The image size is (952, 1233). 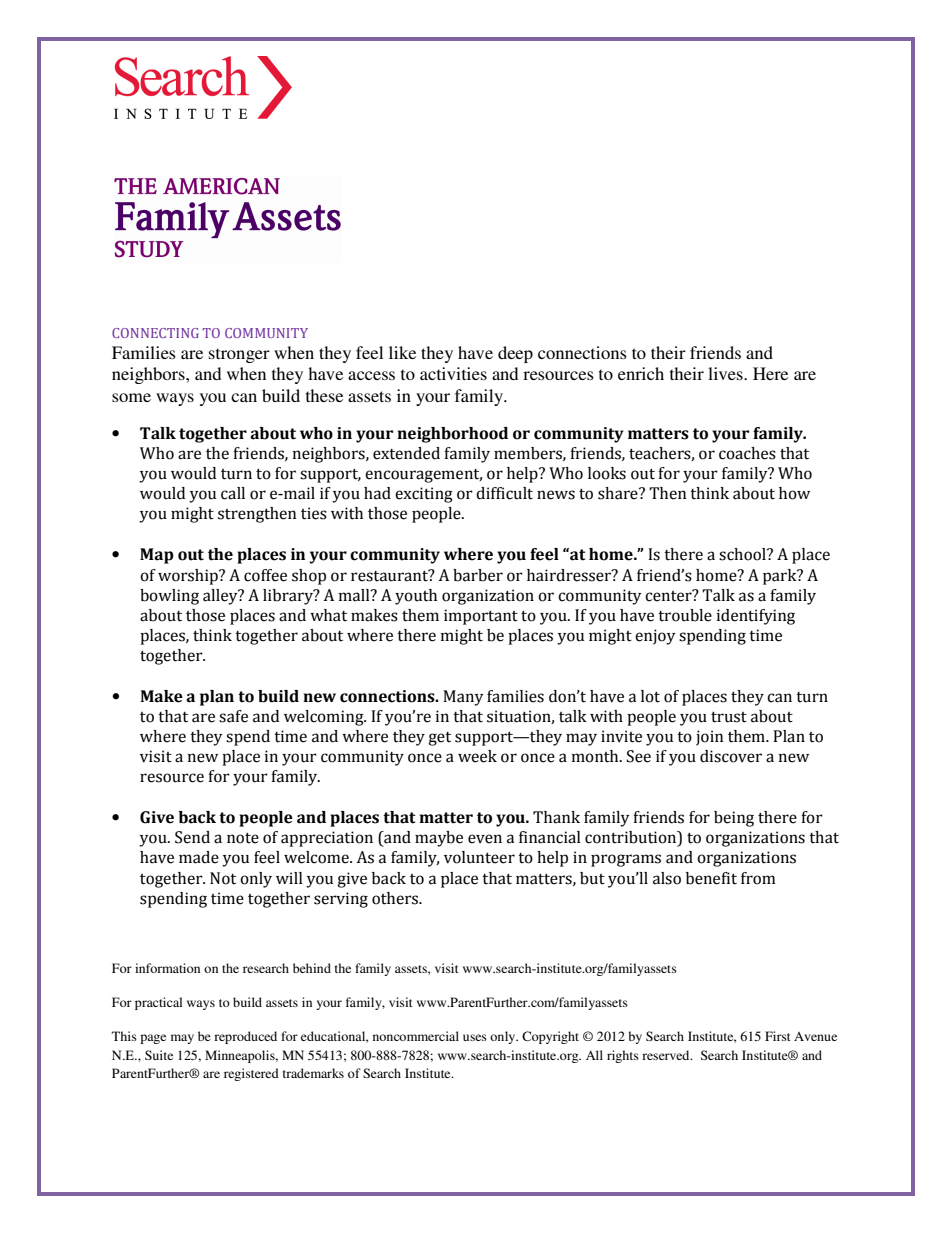 I want to click on uses, so click(x=475, y=1037).
